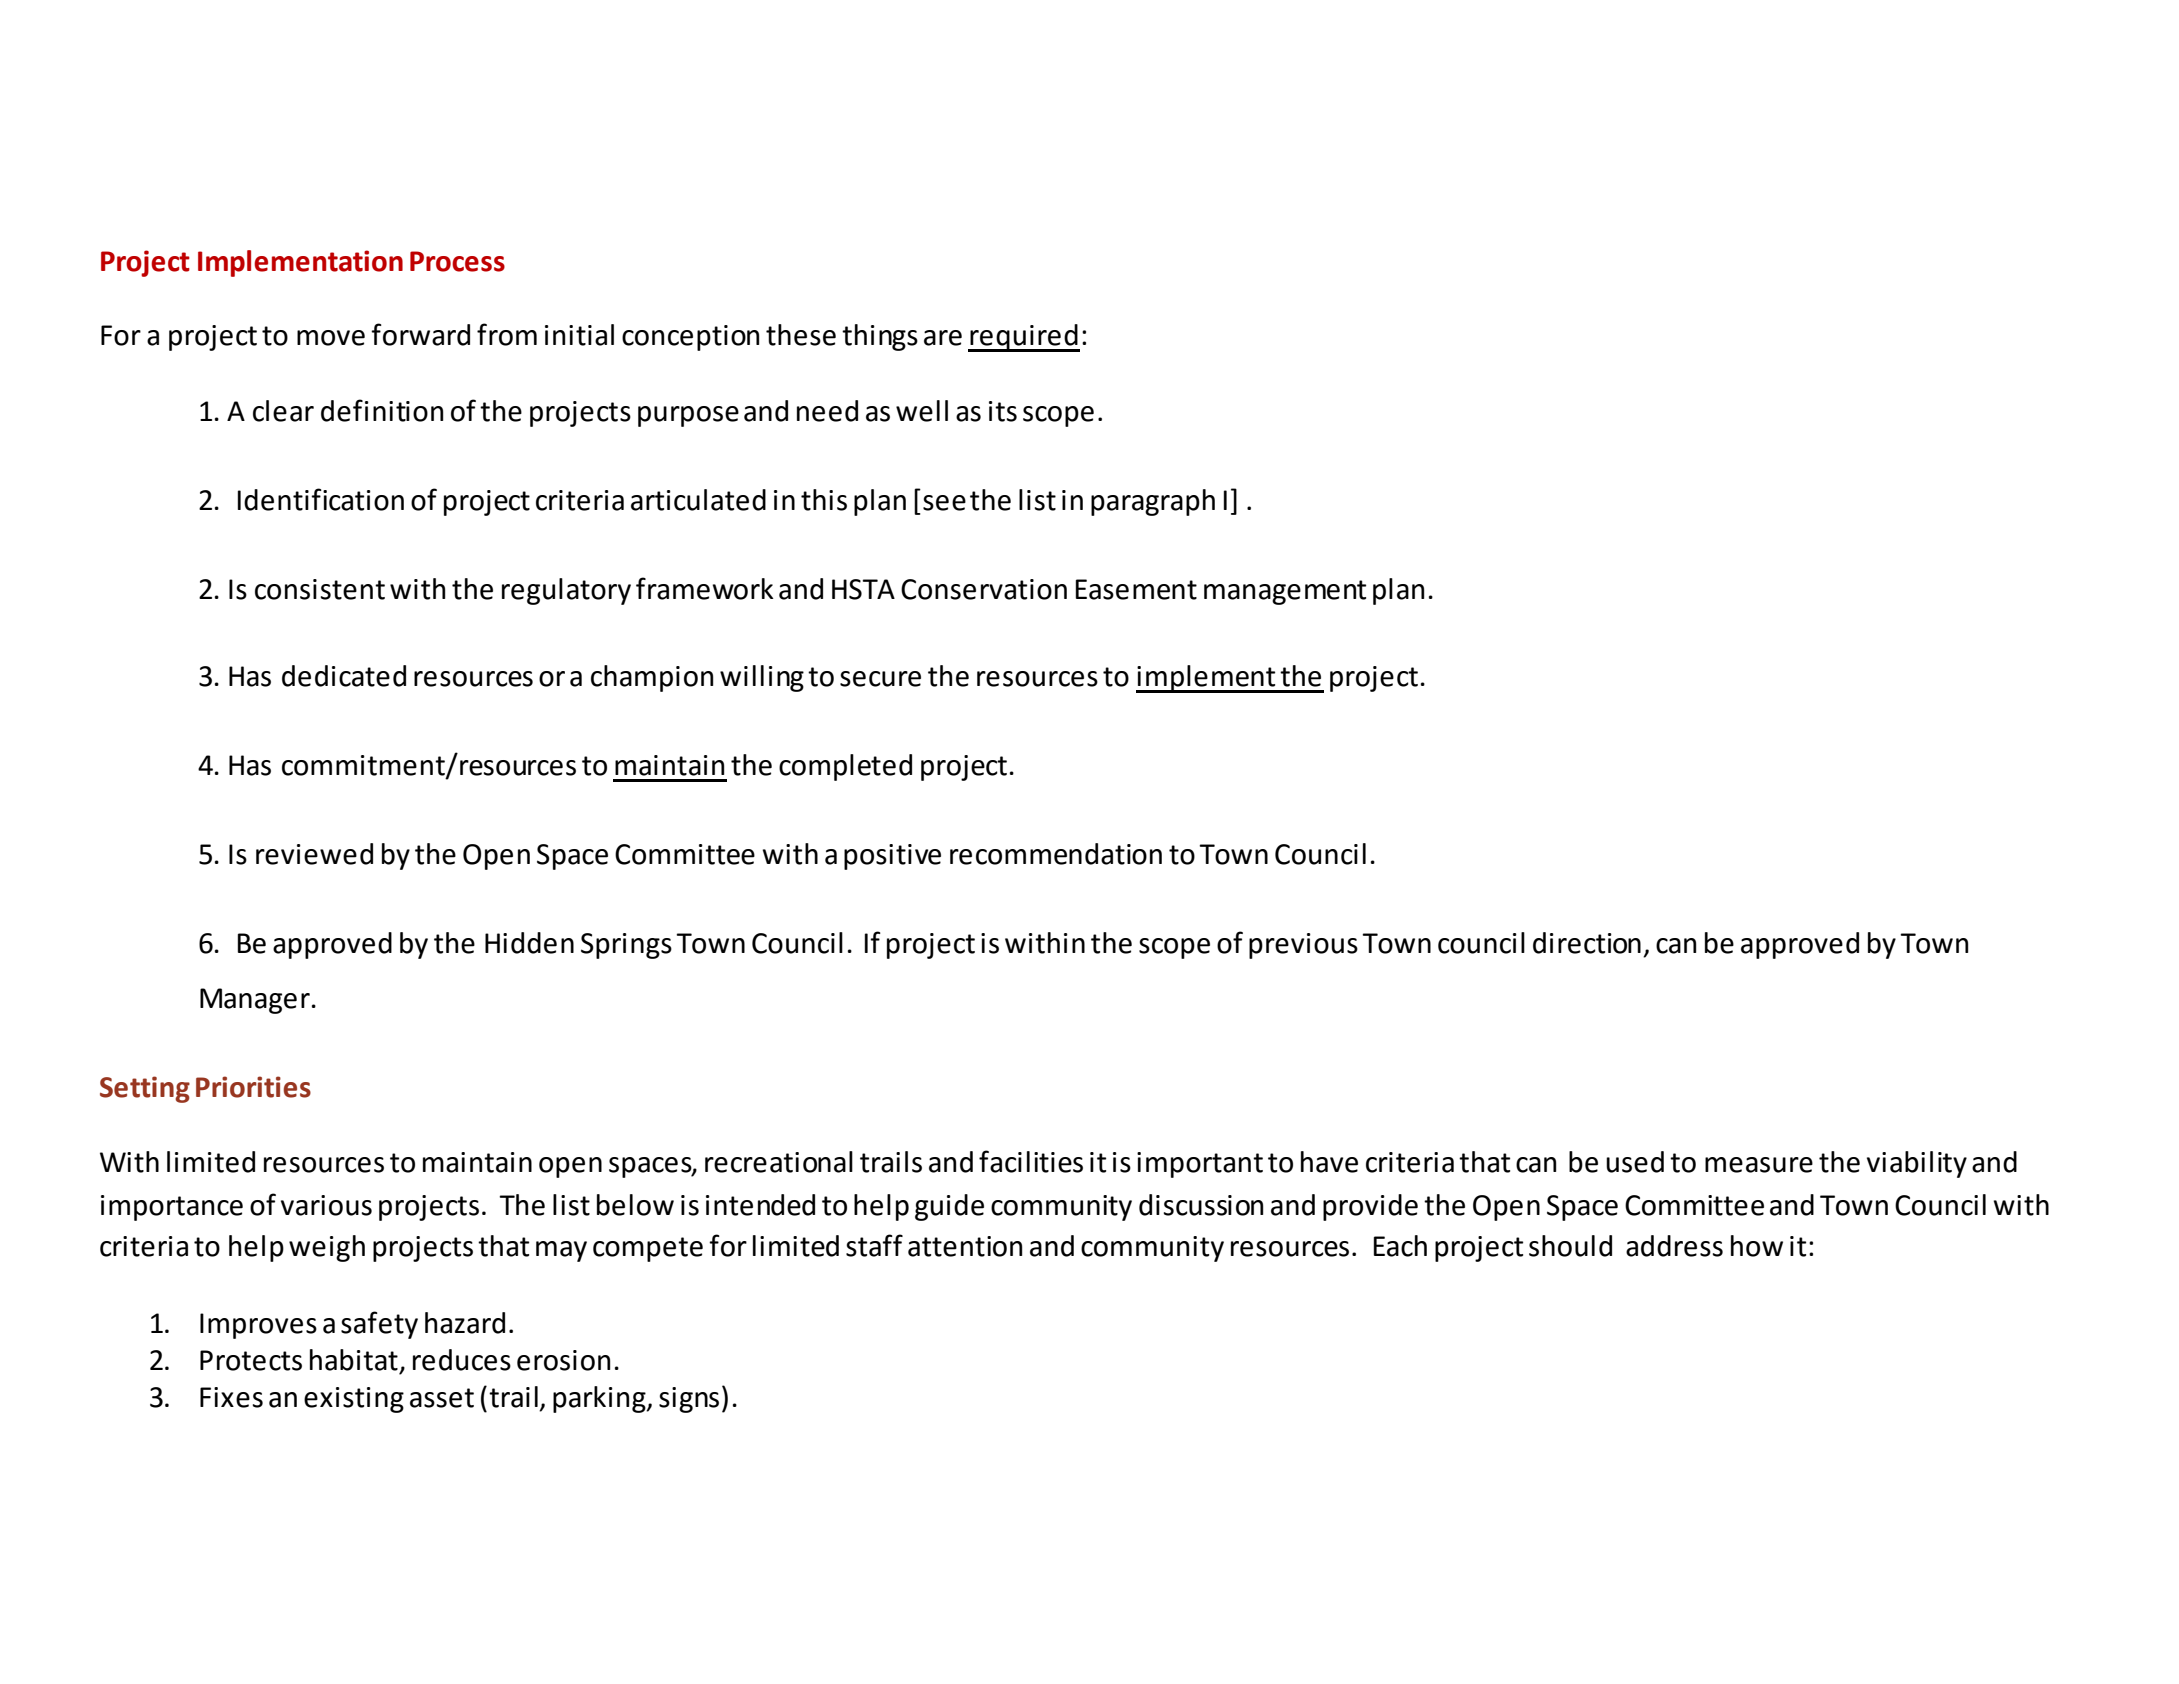 This screenshot has width=2179, height=1684. I want to click on move, so click(331, 338).
